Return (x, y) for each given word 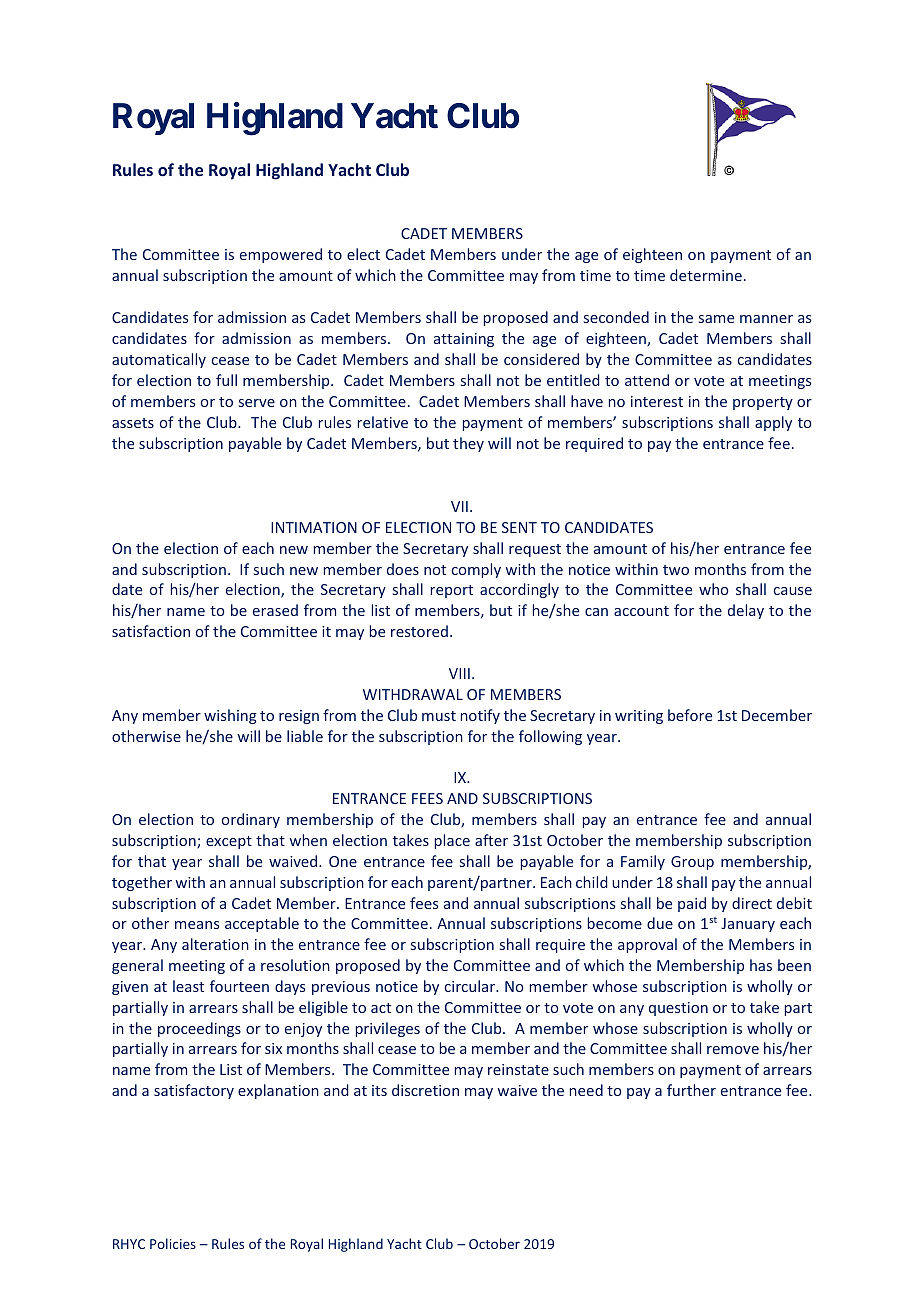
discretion (425, 1090)
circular (471, 986)
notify (480, 716)
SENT (519, 527)
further (691, 1090)
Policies (173, 1243)
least (188, 986)
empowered (281, 255)
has (761, 965)
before (690, 715)
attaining (464, 340)
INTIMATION (314, 527)
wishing (230, 716)
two (676, 570)
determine (706, 275)
